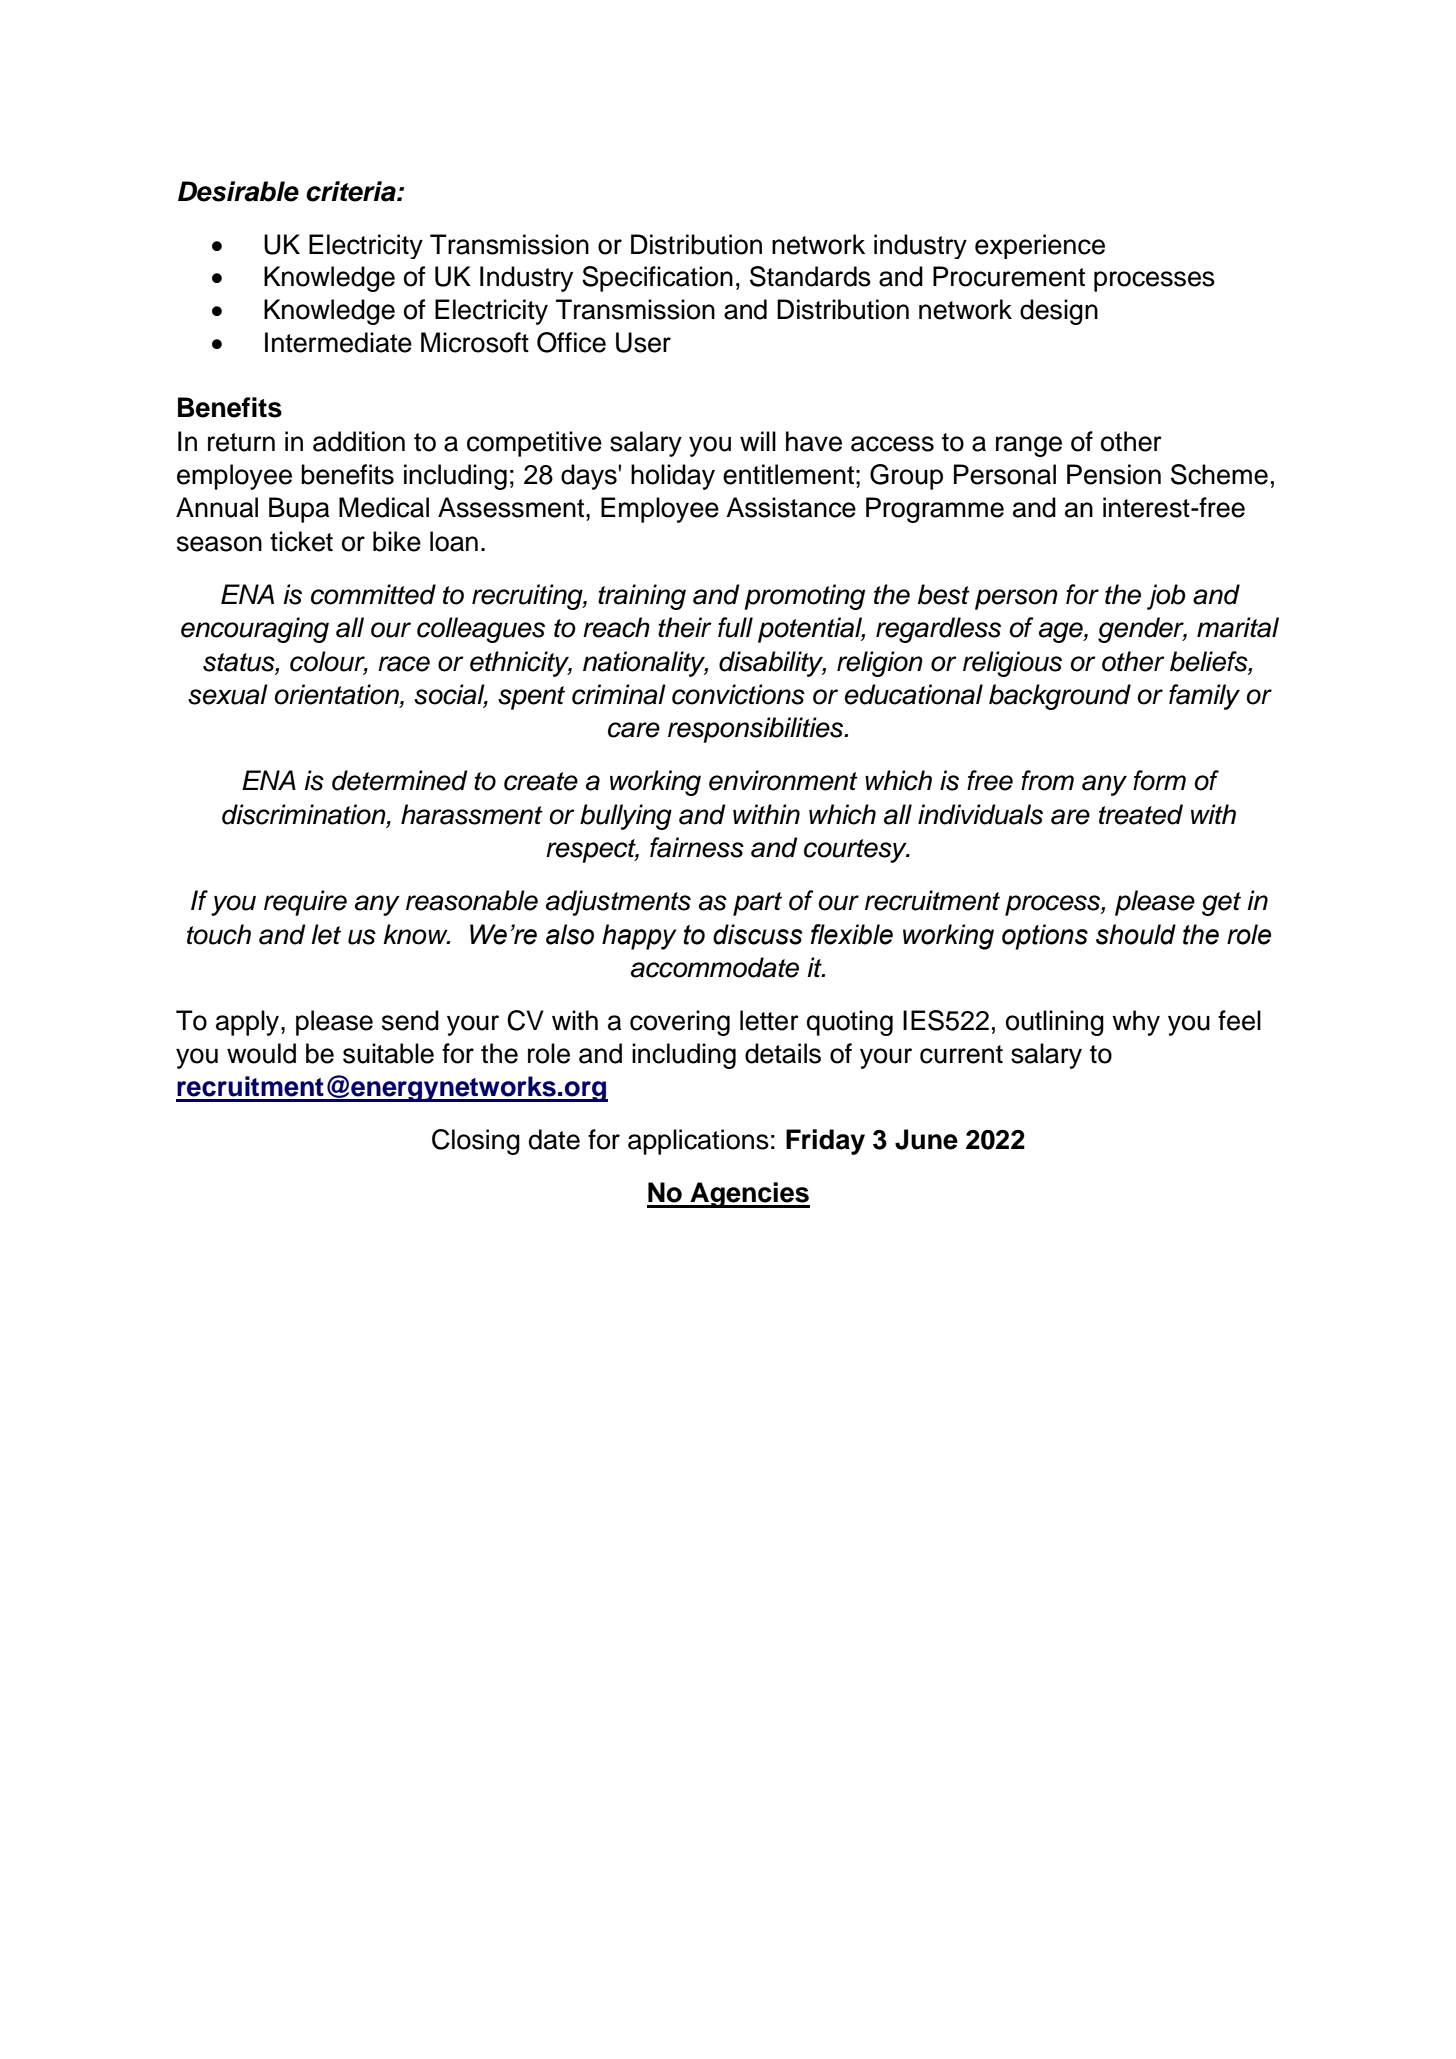 This screenshot has width=1456, height=2059. What do you see at coordinates (1040, 246) in the screenshot?
I see `experience` at bounding box center [1040, 246].
